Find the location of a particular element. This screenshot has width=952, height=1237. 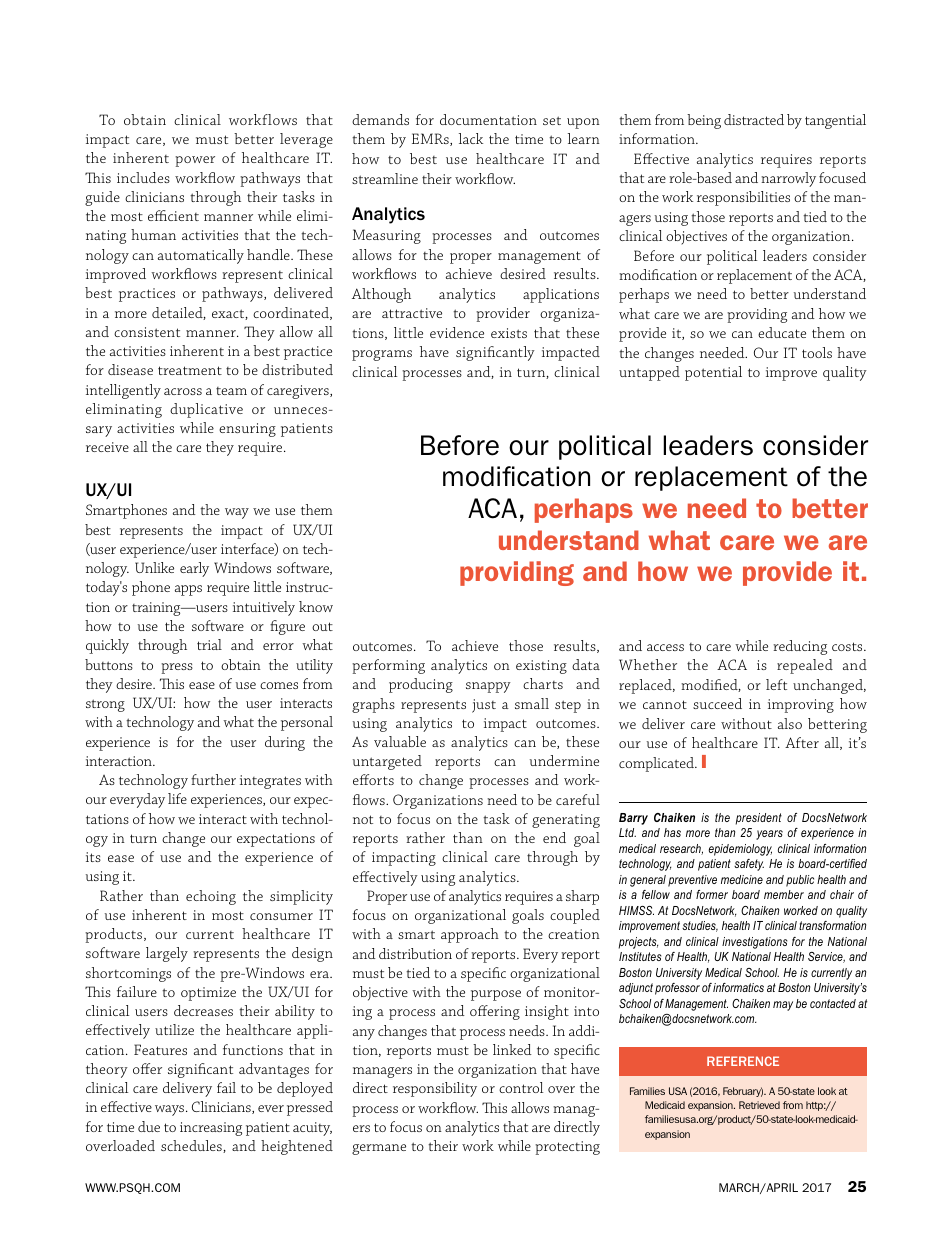

echoing is located at coordinates (211, 897).
